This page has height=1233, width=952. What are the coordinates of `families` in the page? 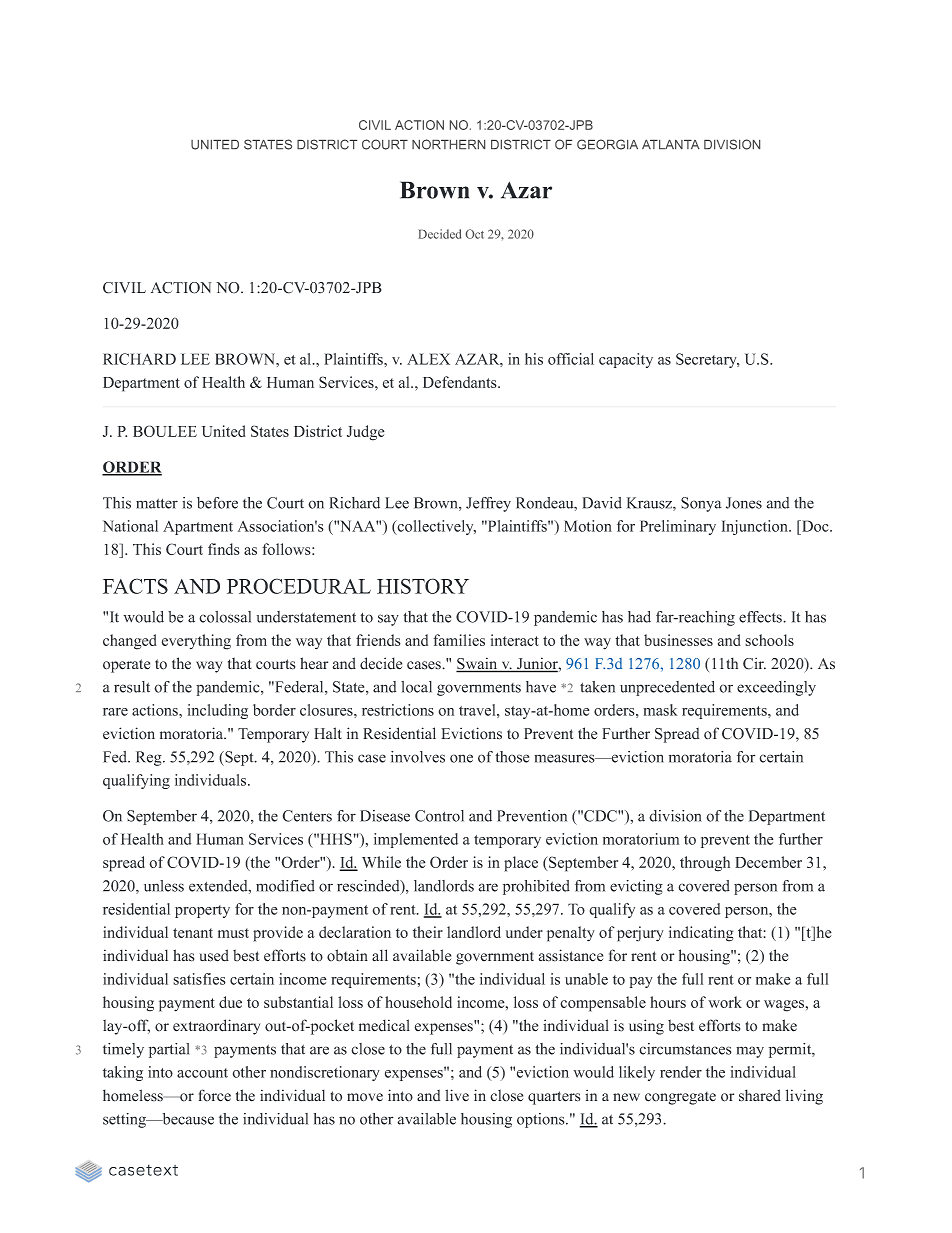 It's located at (459, 640).
